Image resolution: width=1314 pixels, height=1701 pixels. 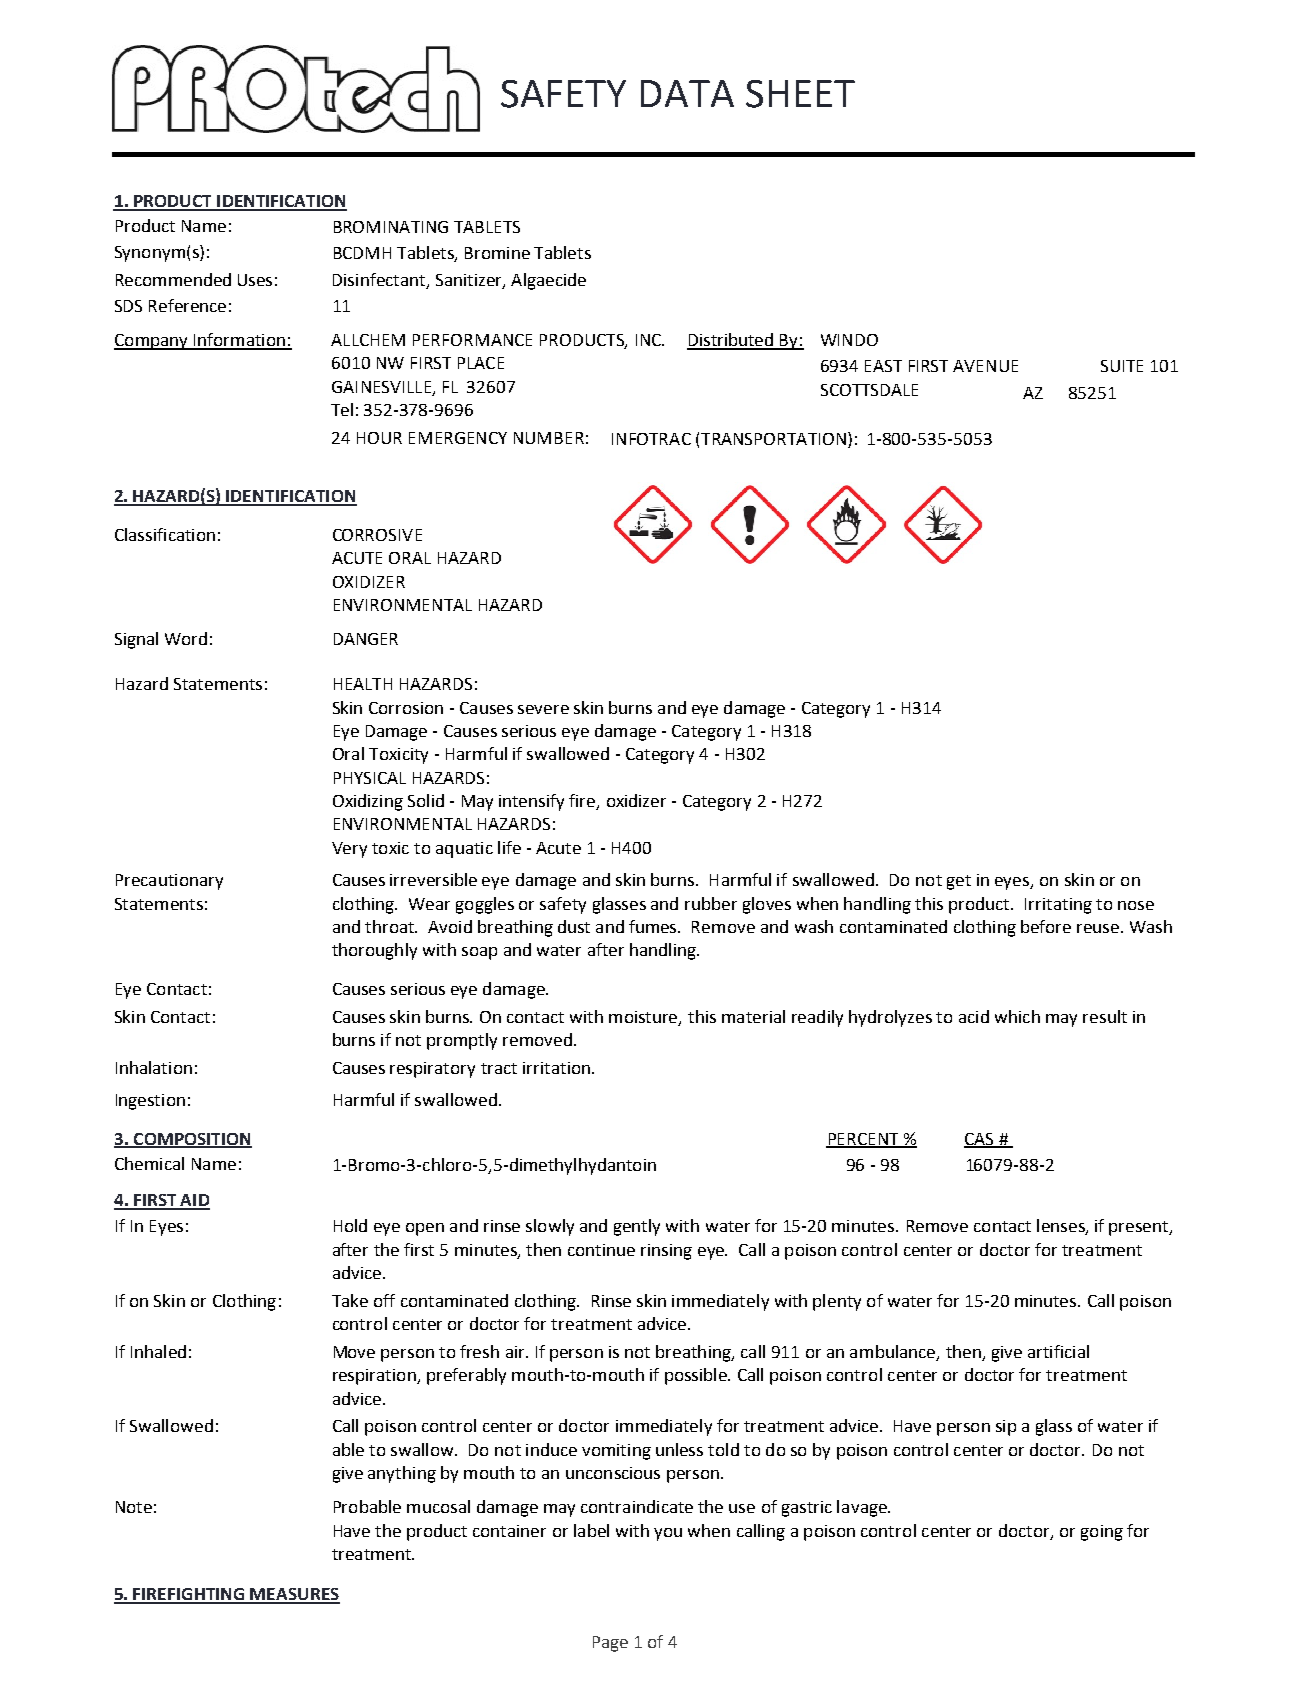 What do you see at coordinates (687, 93) in the screenshot?
I see `DATA` at bounding box center [687, 93].
